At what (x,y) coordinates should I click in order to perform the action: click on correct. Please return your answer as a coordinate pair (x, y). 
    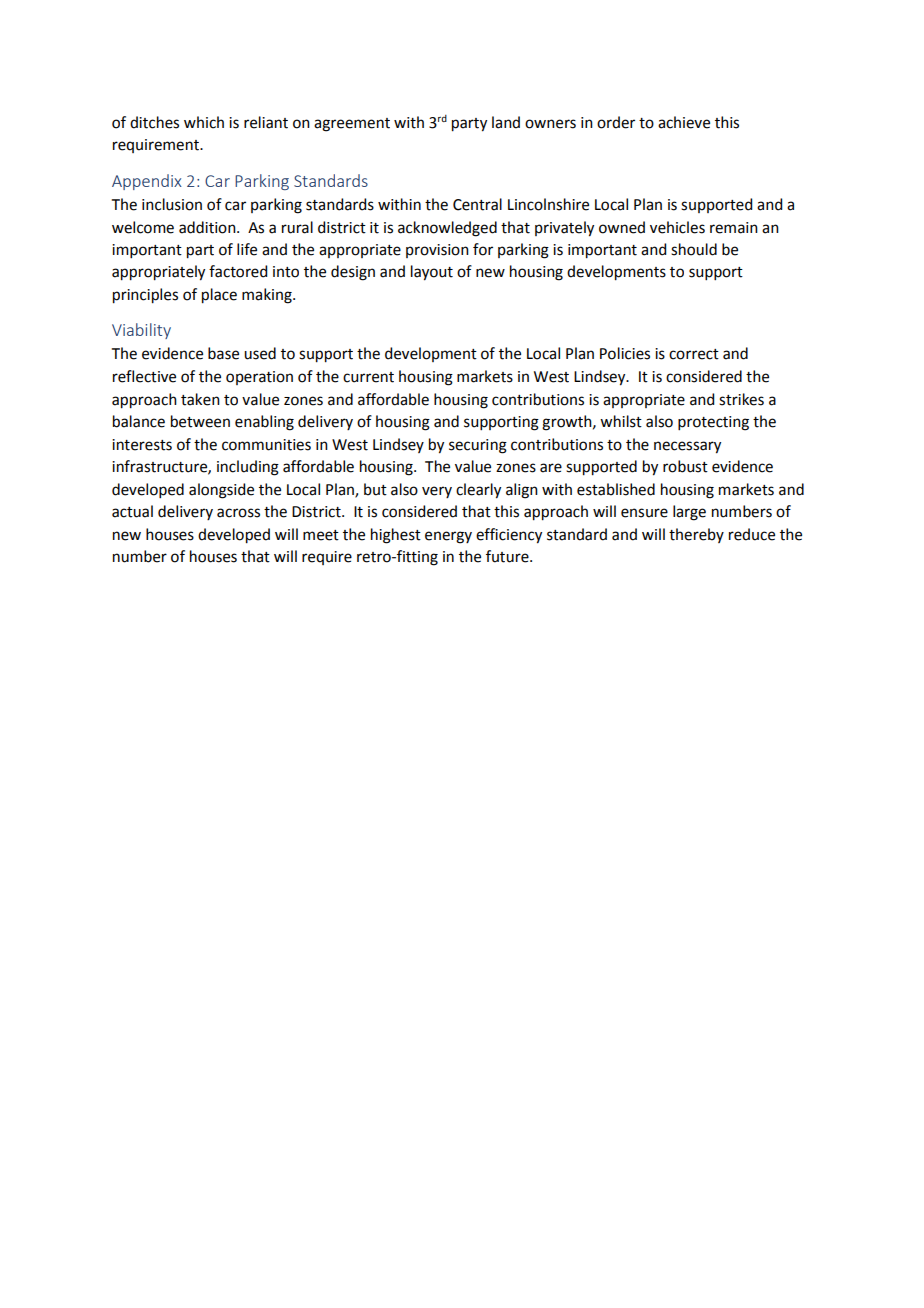
    Looking at the image, I should click on (694, 354).
